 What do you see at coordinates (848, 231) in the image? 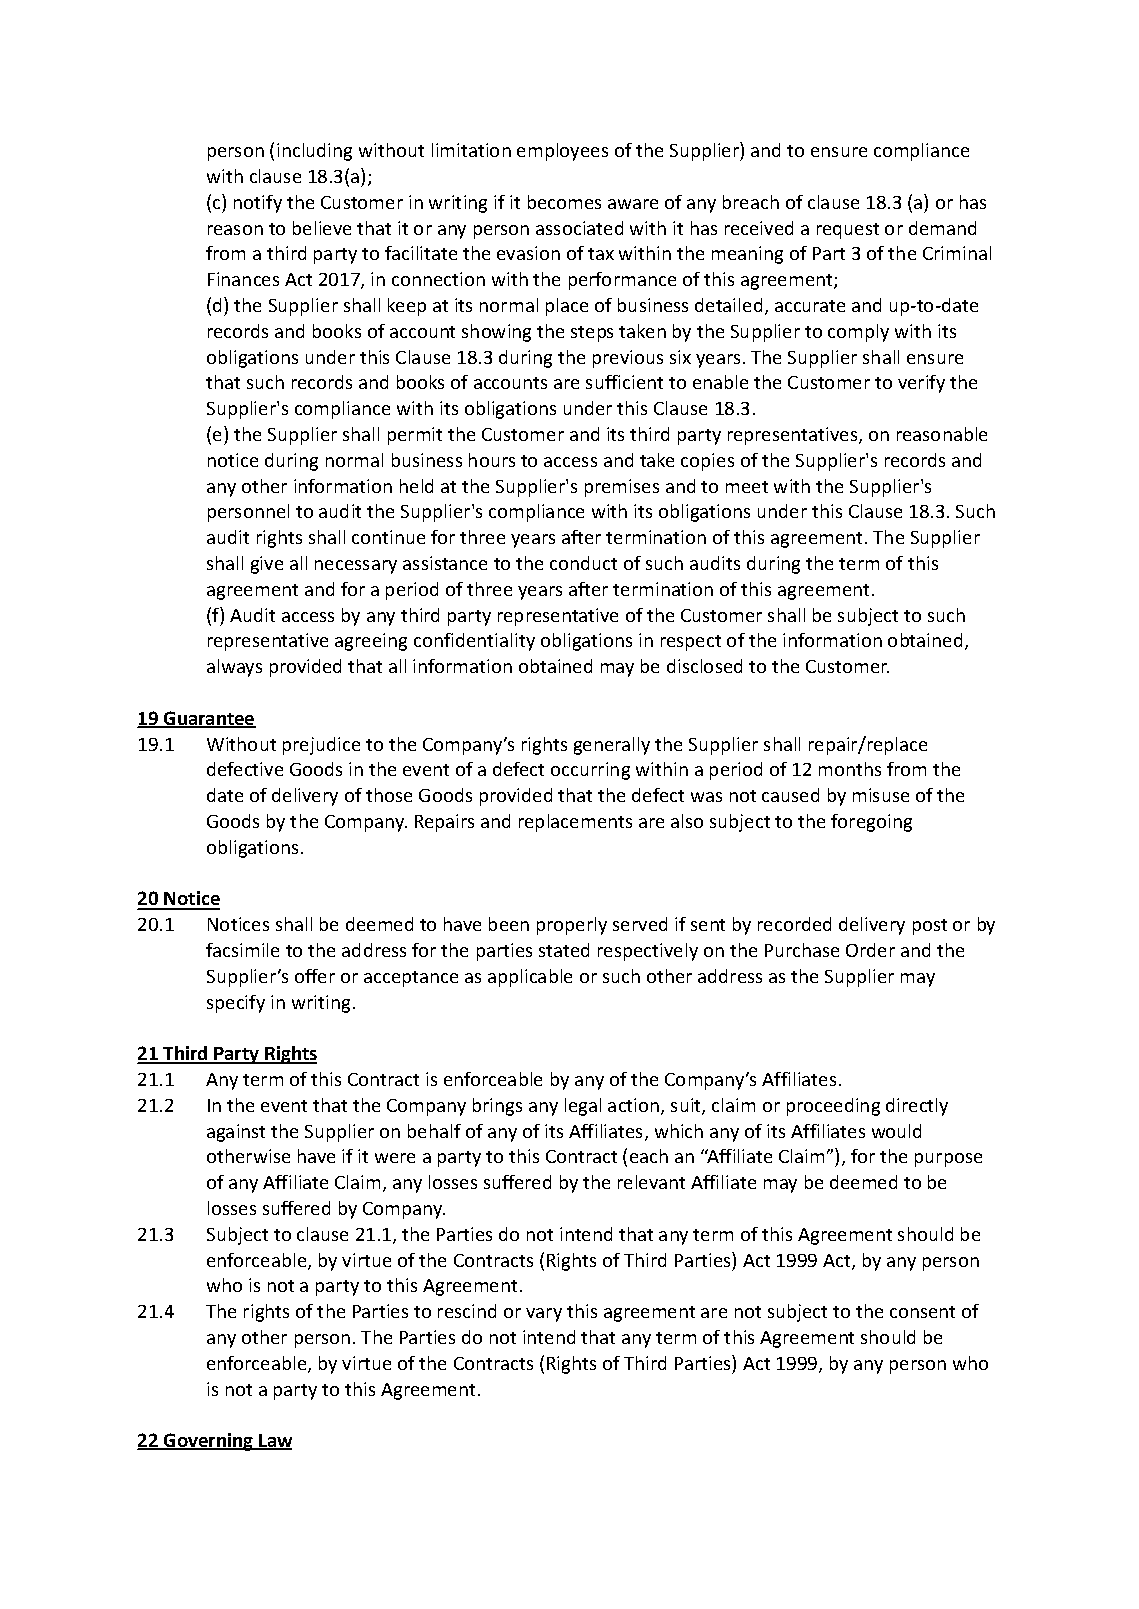
I see `request` at bounding box center [848, 231].
